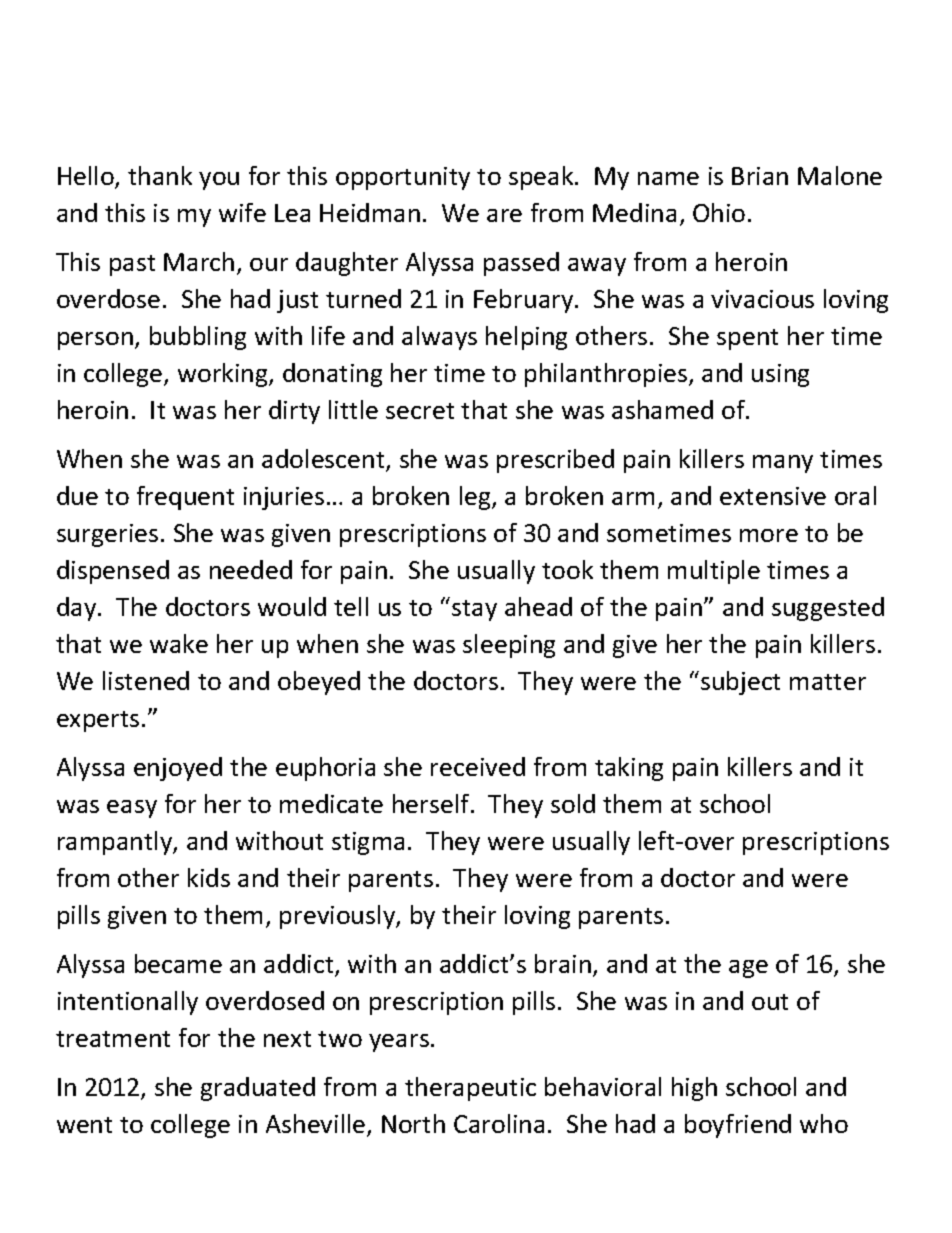 This image has width=952, height=1233. What do you see at coordinates (224, 375) in the image?
I see `working` at bounding box center [224, 375].
